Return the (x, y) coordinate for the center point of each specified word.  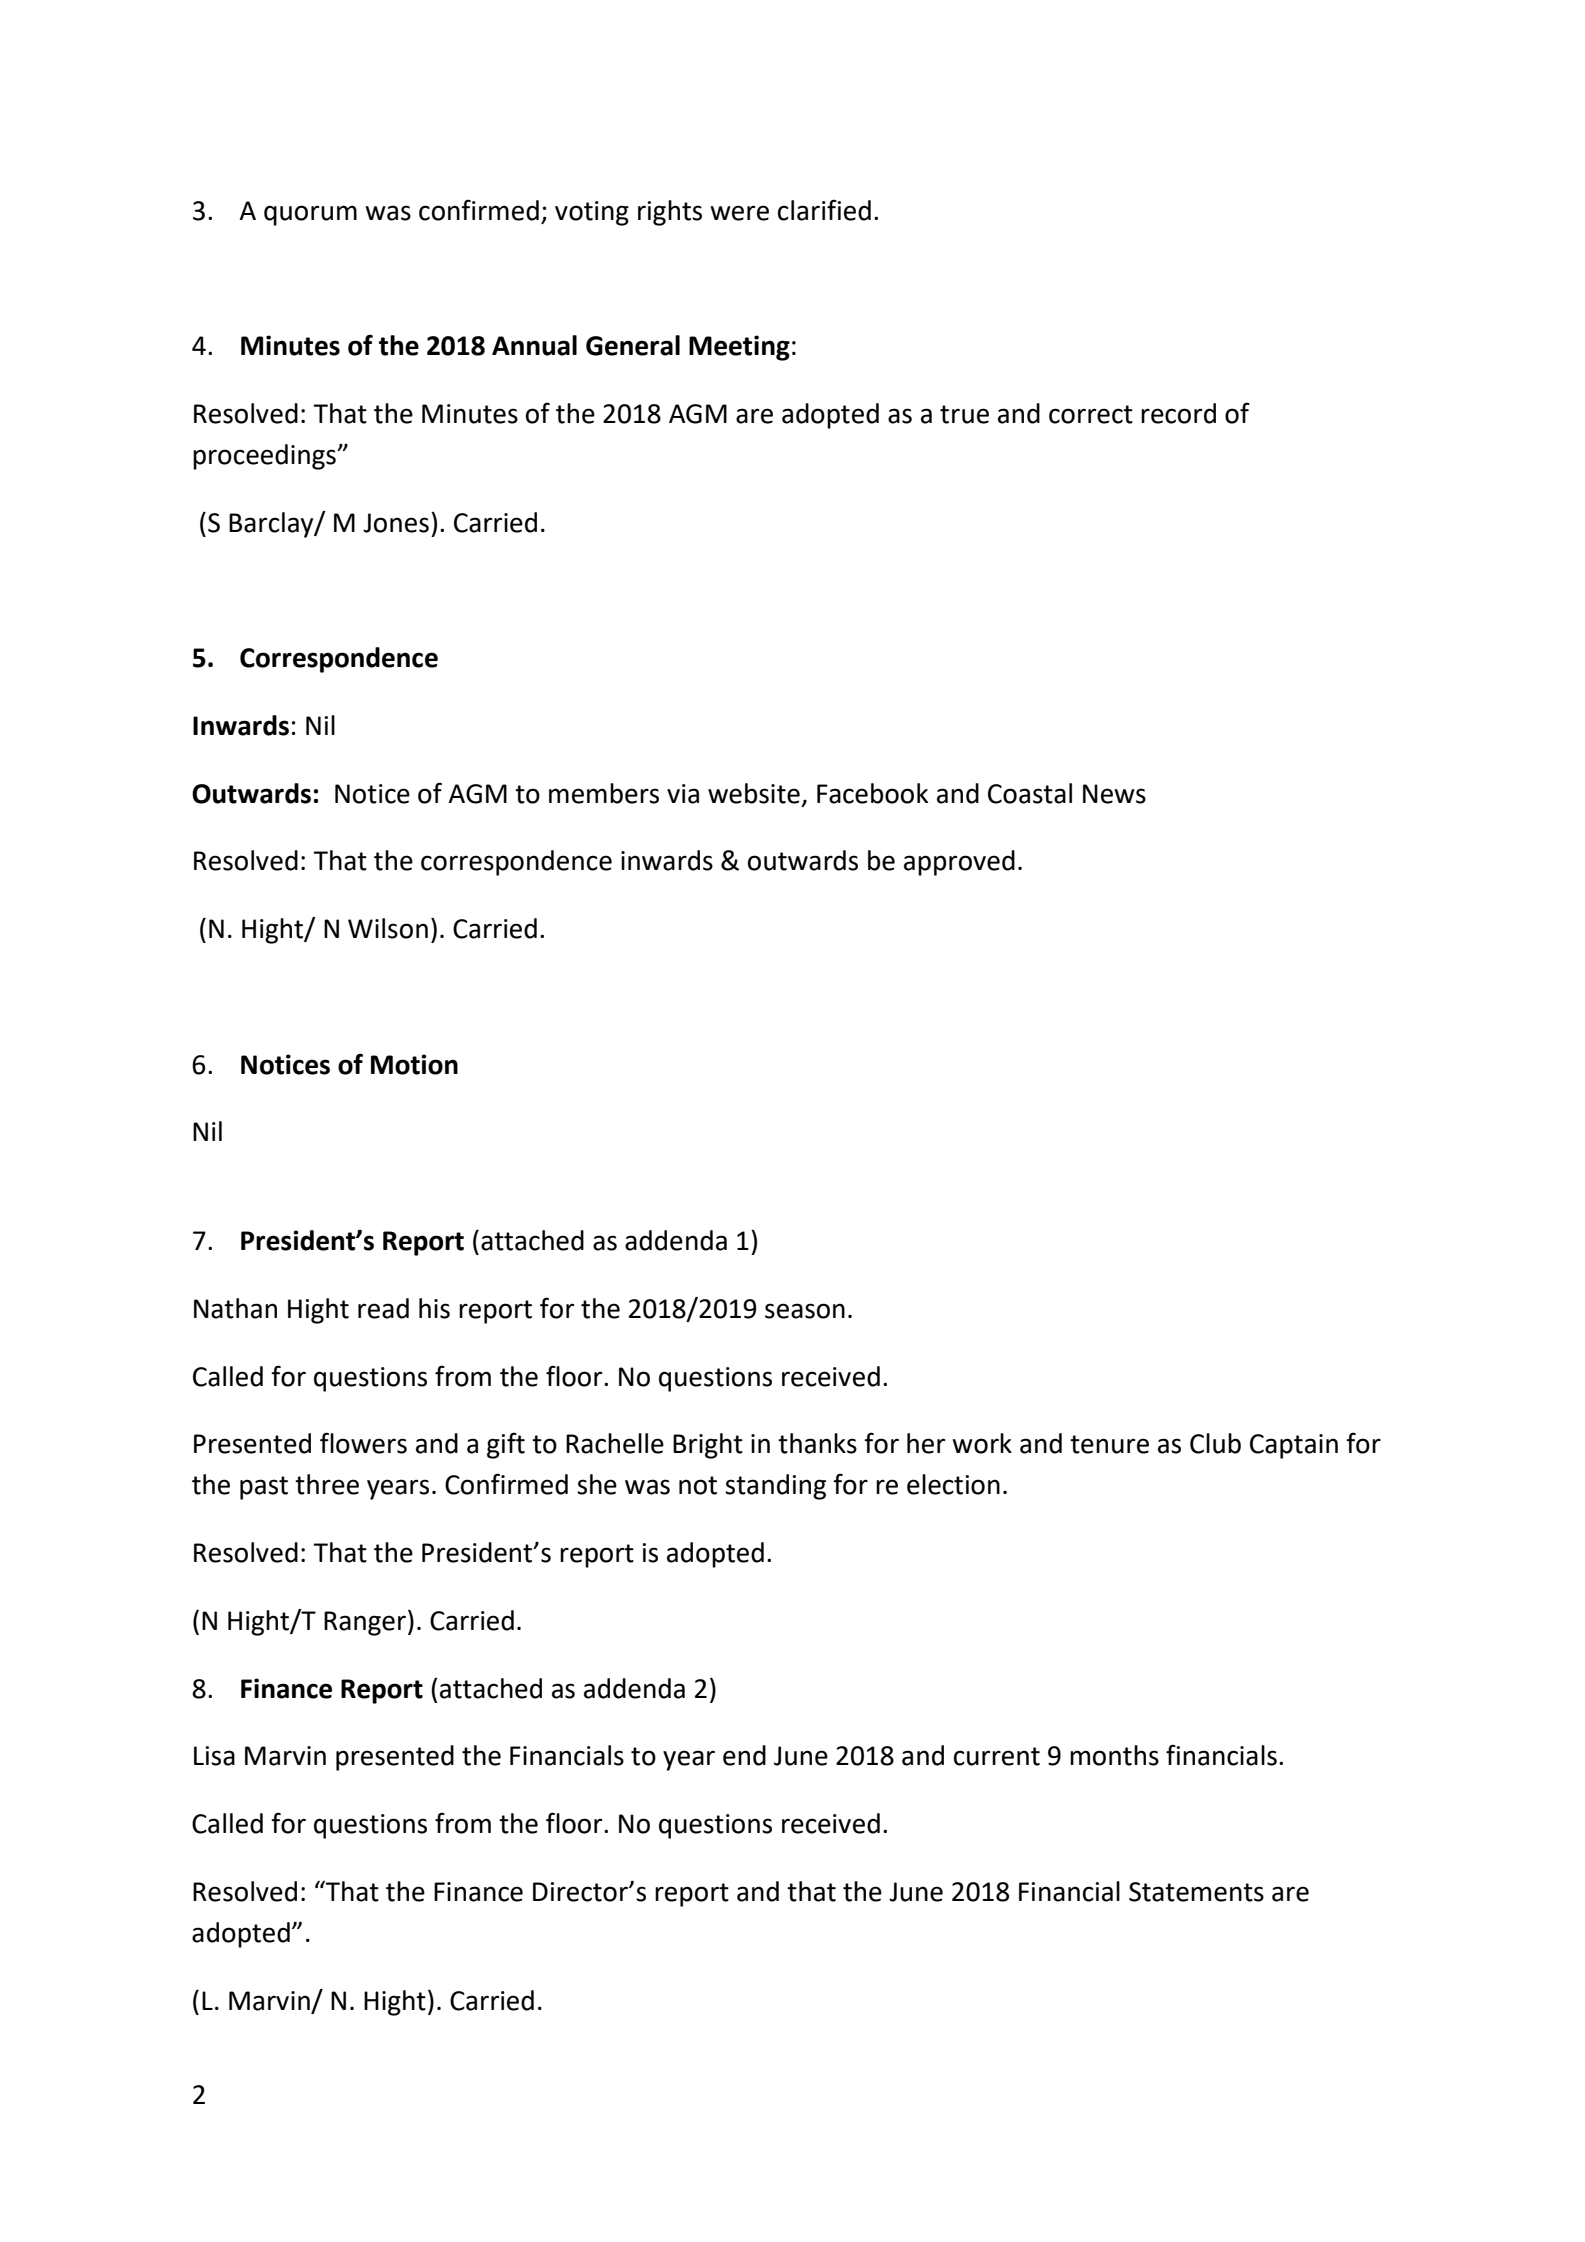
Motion (414, 1064)
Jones (396, 523)
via (683, 794)
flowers (363, 1443)
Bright (708, 1446)
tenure (1109, 1444)
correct (1091, 414)
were (739, 213)
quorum (310, 215)
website (754, 793)
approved (959, 863)
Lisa (214, 1756)
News (1114, 794)
